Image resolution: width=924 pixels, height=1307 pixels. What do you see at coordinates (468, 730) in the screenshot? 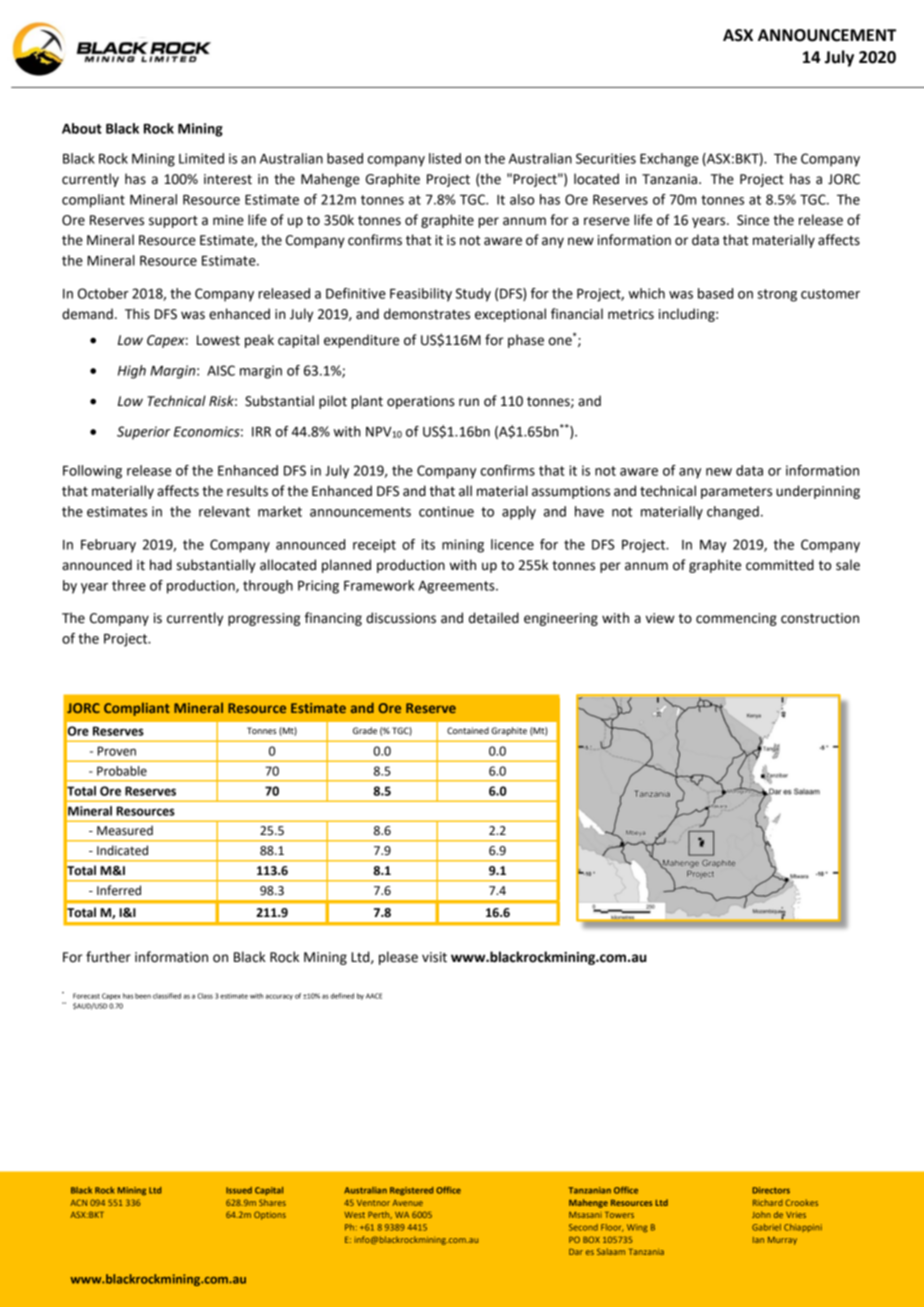
I see `Contained` at bounding box center [468, 730].
